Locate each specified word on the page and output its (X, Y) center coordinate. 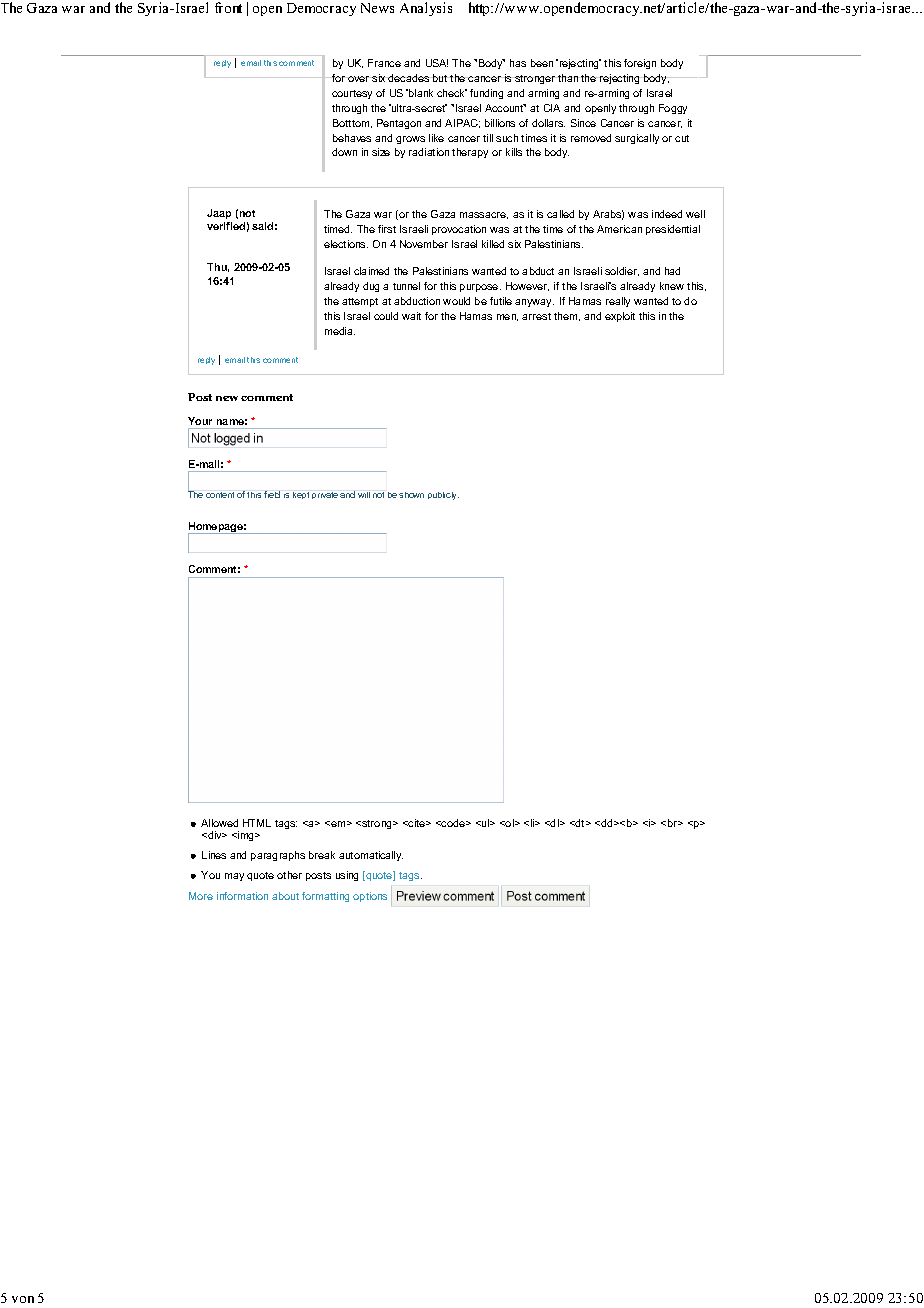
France (384, 63)
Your (200, 421)
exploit (620, 317)
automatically (371, 856)
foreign (640, 64)
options (370, 897)
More (201, 896)
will (364, 495)
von (23, 1299)
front (228, 7)
